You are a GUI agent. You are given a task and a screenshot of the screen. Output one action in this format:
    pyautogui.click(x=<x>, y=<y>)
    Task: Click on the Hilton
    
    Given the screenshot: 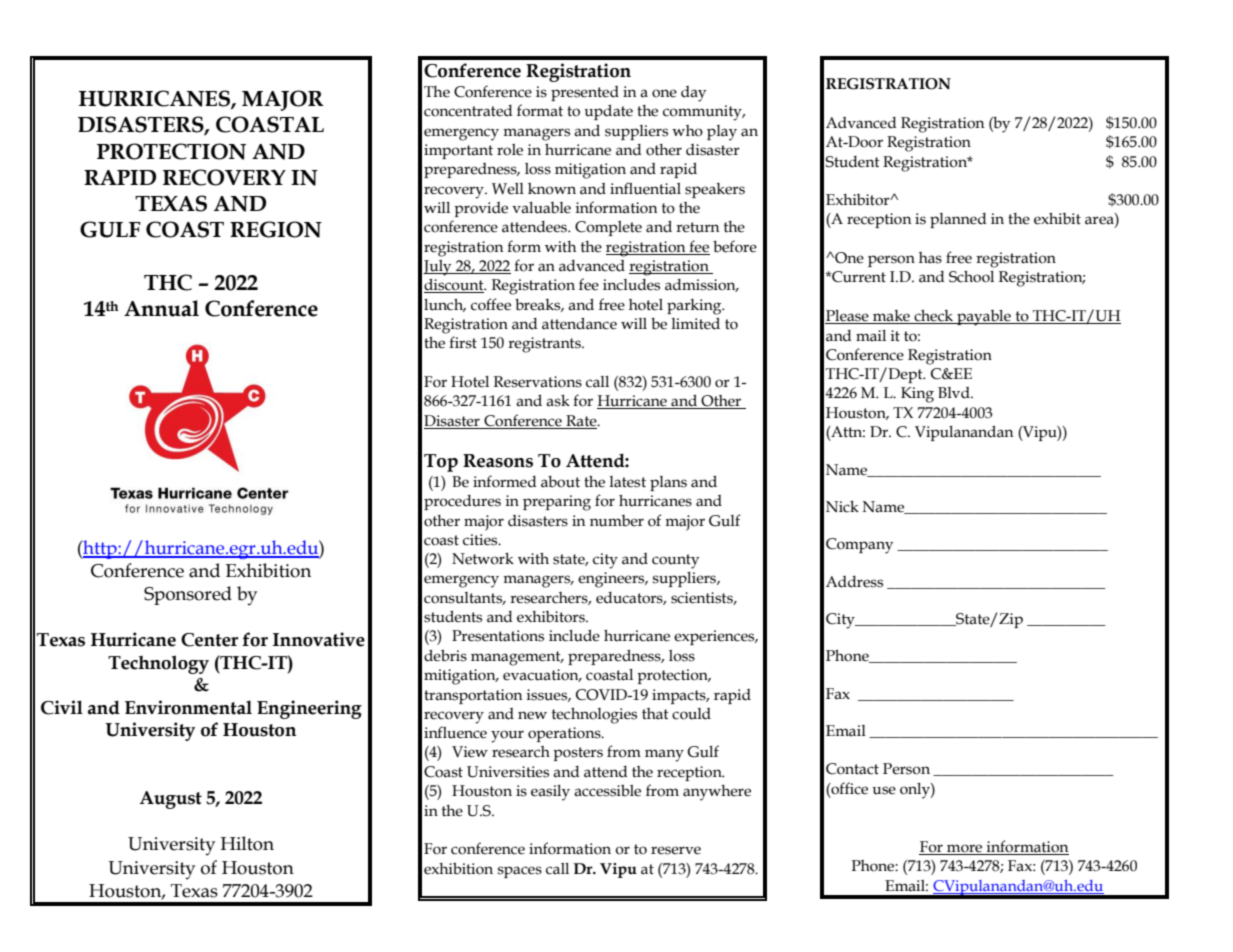 What is the action you would take?
    pyautogui.click(x=247, y=843)
